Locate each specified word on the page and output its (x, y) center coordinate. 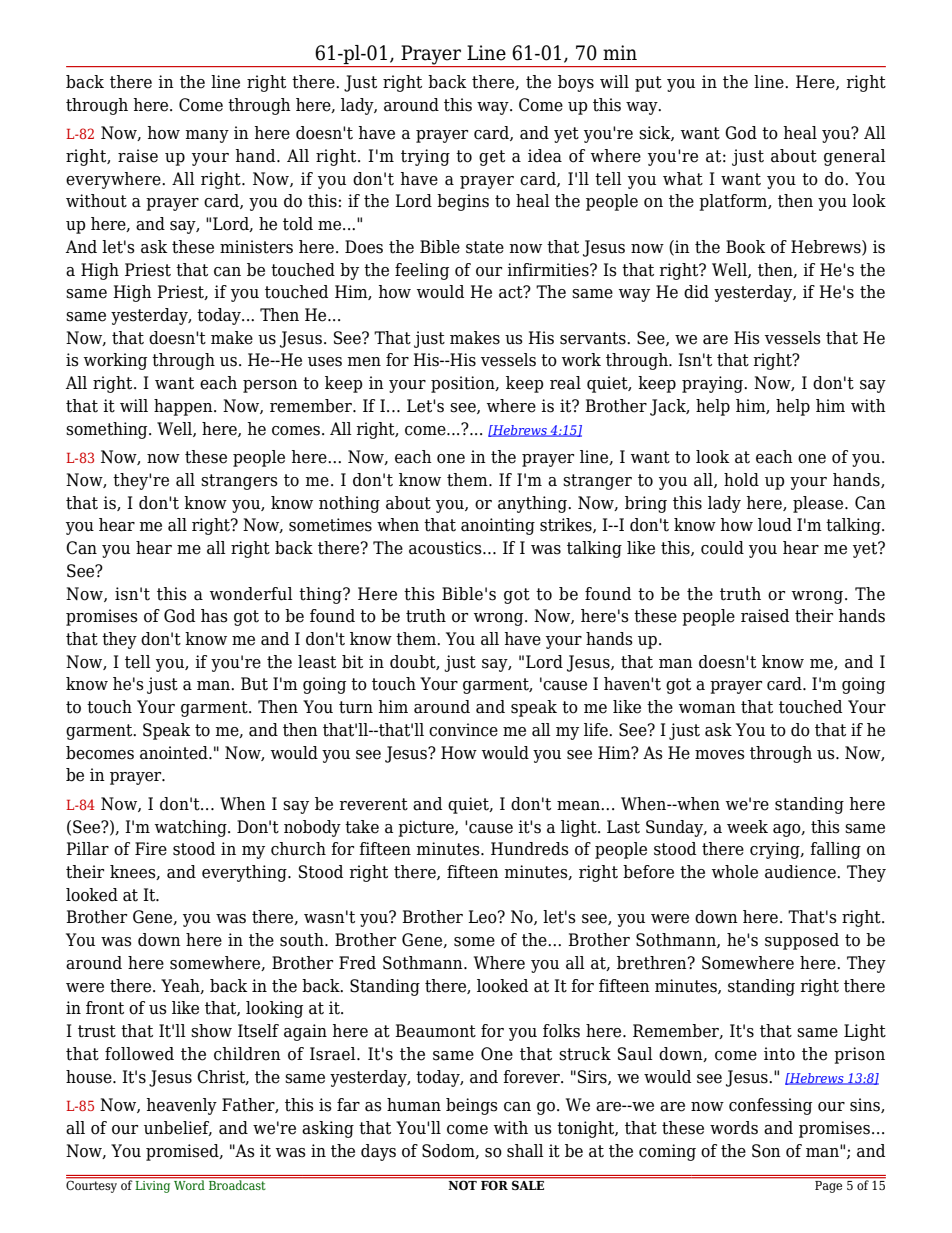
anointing (498, 526)
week (747, 827)
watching (192, 828)
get (492, 158)
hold (741, 480)
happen (184, 407)
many (207, 136)
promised (183, 1152)
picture (427, 828)
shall (525, 1151)
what (683, 179)
